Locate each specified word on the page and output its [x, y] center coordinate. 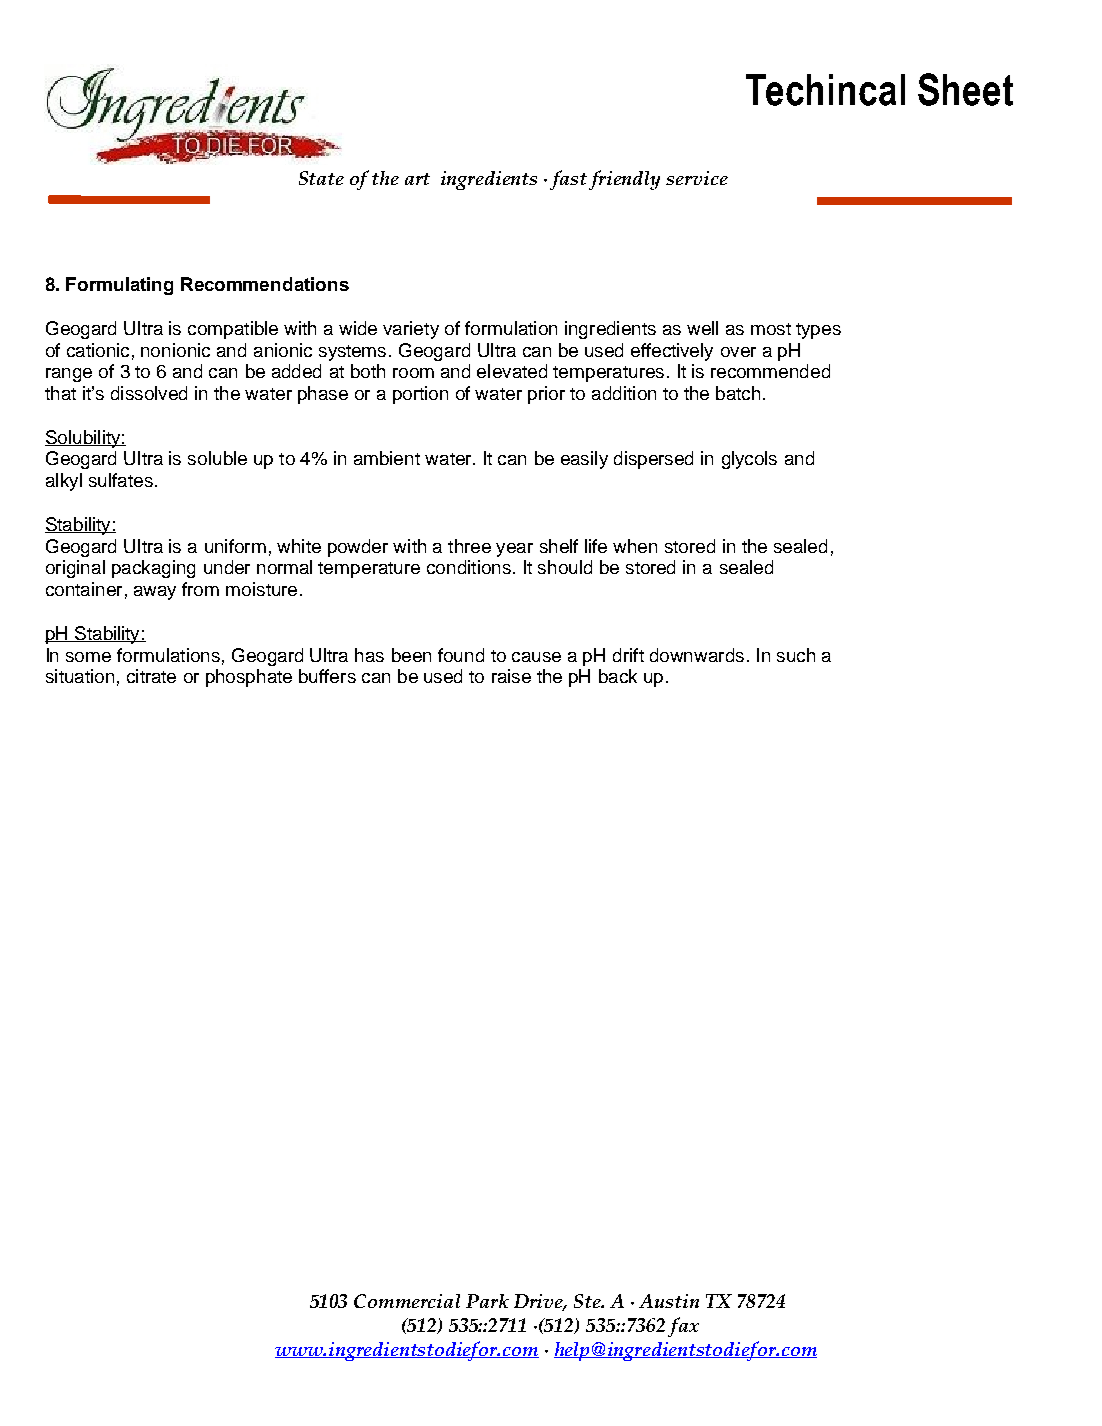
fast [570, 180]
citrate [151, 676]
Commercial [407, 1301]
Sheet [965, 89]
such [796, 655]
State [321, 178]
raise [511, 676]
